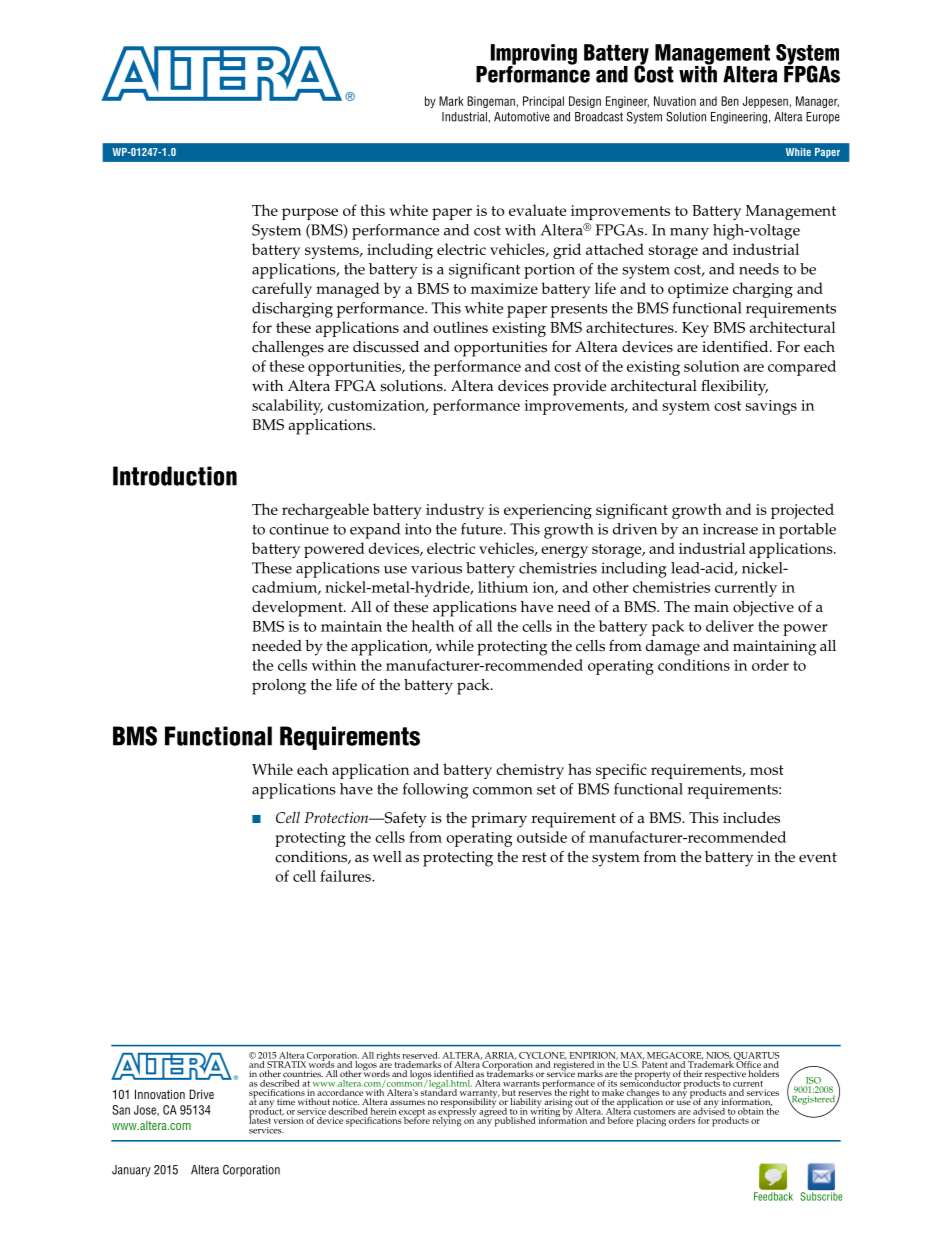  Describe the element at coordinates (522, 117) in the document. I see `Automotive` at that location.
